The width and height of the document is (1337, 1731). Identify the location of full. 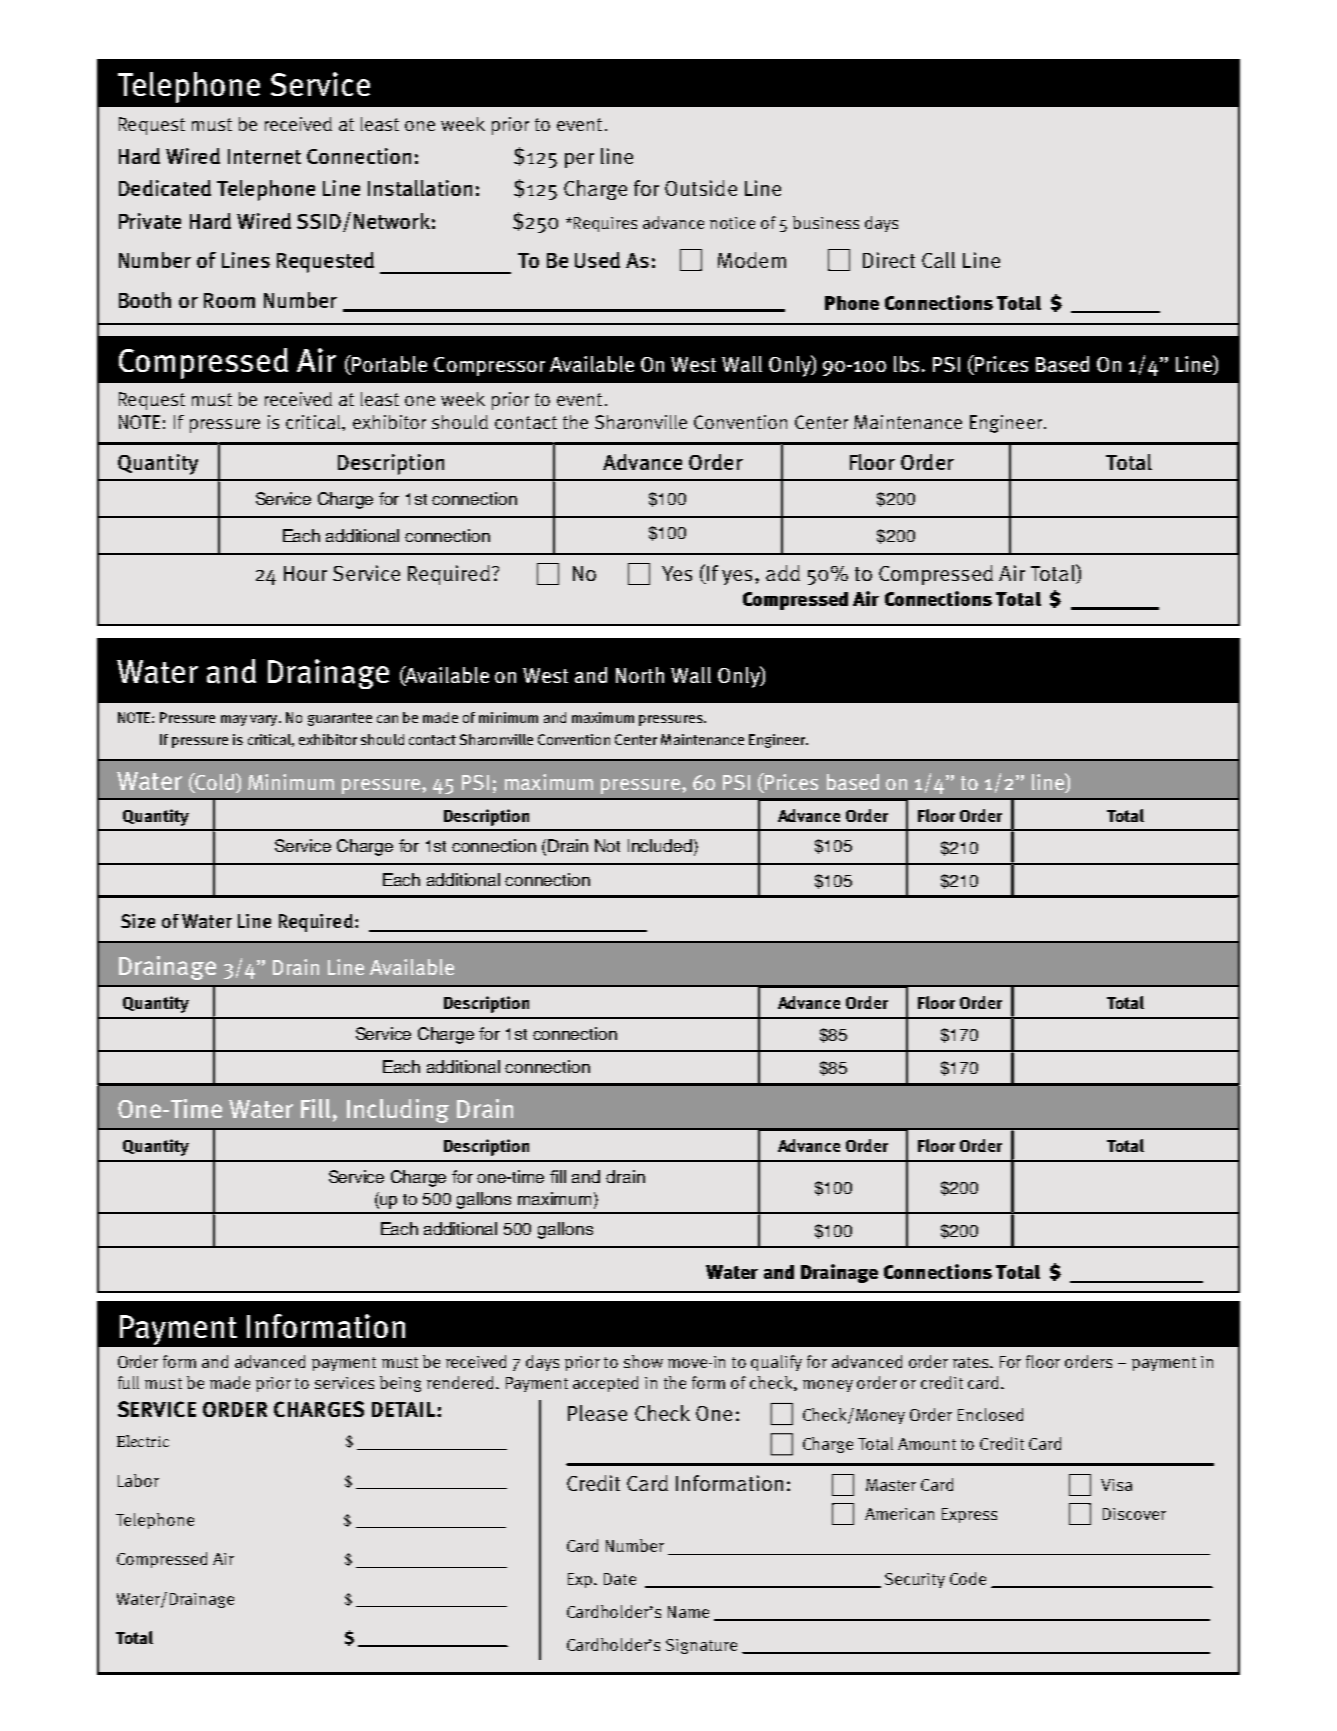
(128, 1382).
